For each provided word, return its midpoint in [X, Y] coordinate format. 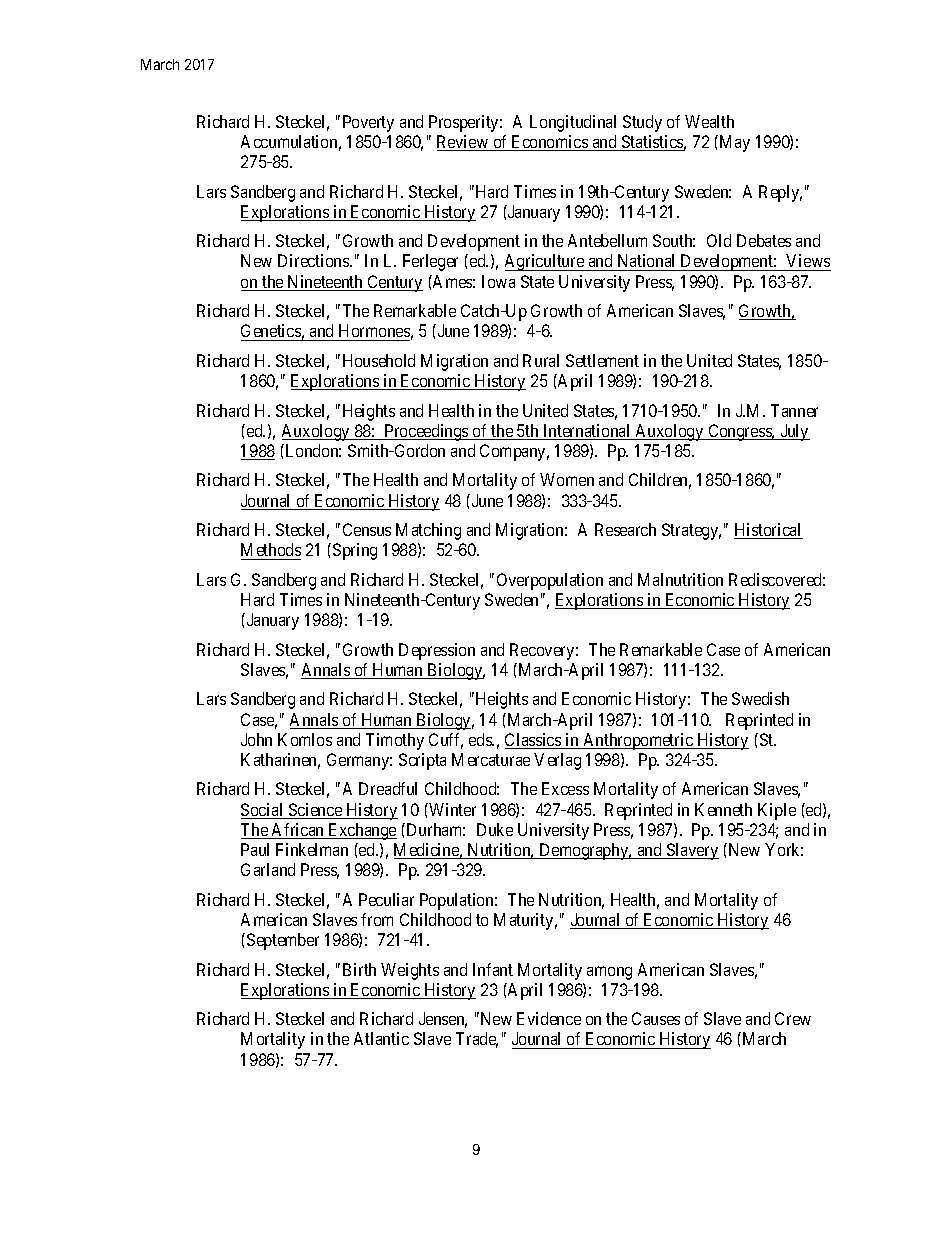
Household [379, 360]
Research [625, 529]
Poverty [368, 123]
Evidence [549, 1018]
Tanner [794, 410]
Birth [359, 969]
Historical [768, 531]
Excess [565, 788]
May [733, 143]
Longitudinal [573, 123]
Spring [355, 551]
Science [315, 811]
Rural [541, 360]
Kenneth [723, 809]
